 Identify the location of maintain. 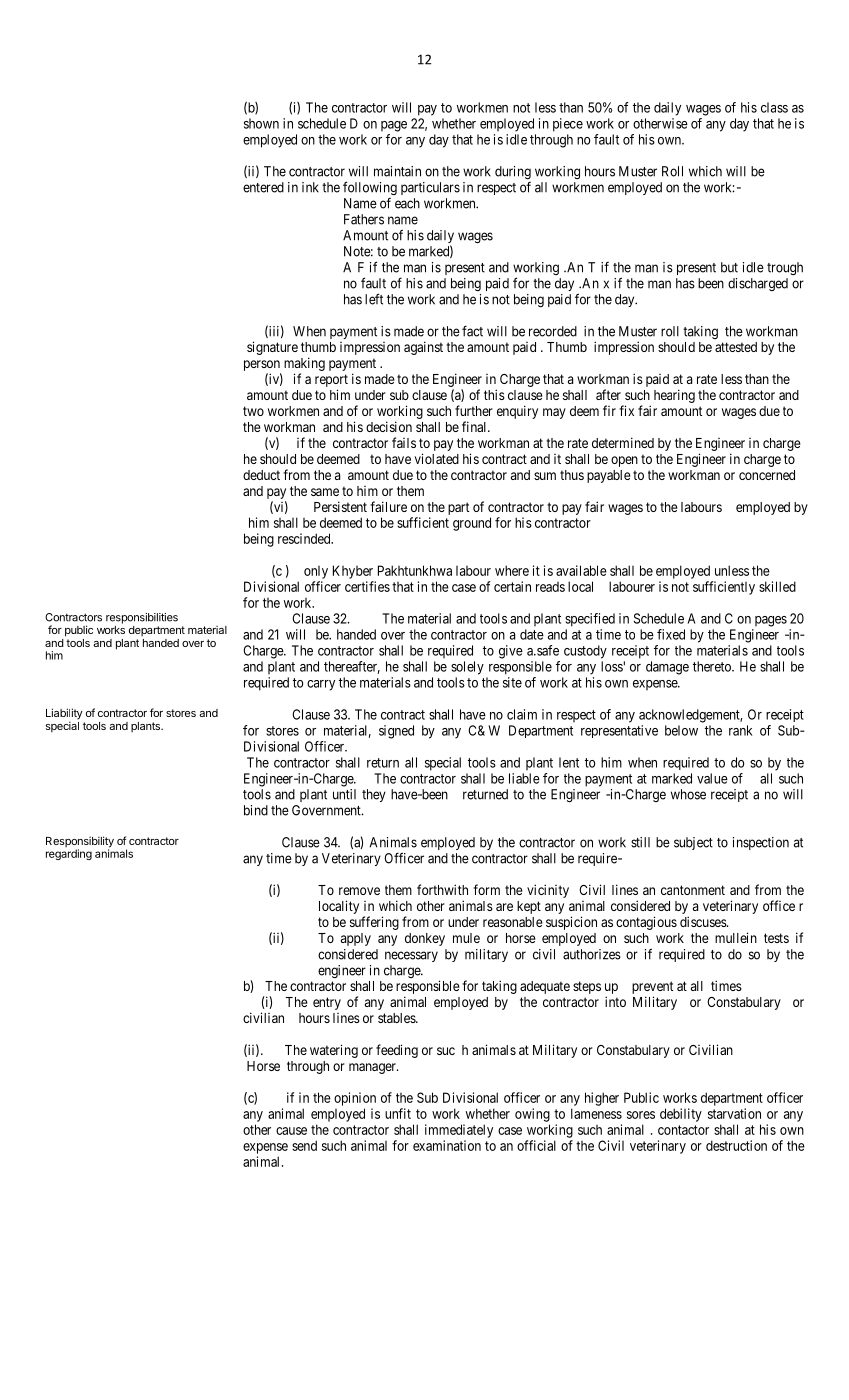
(397, 171).
